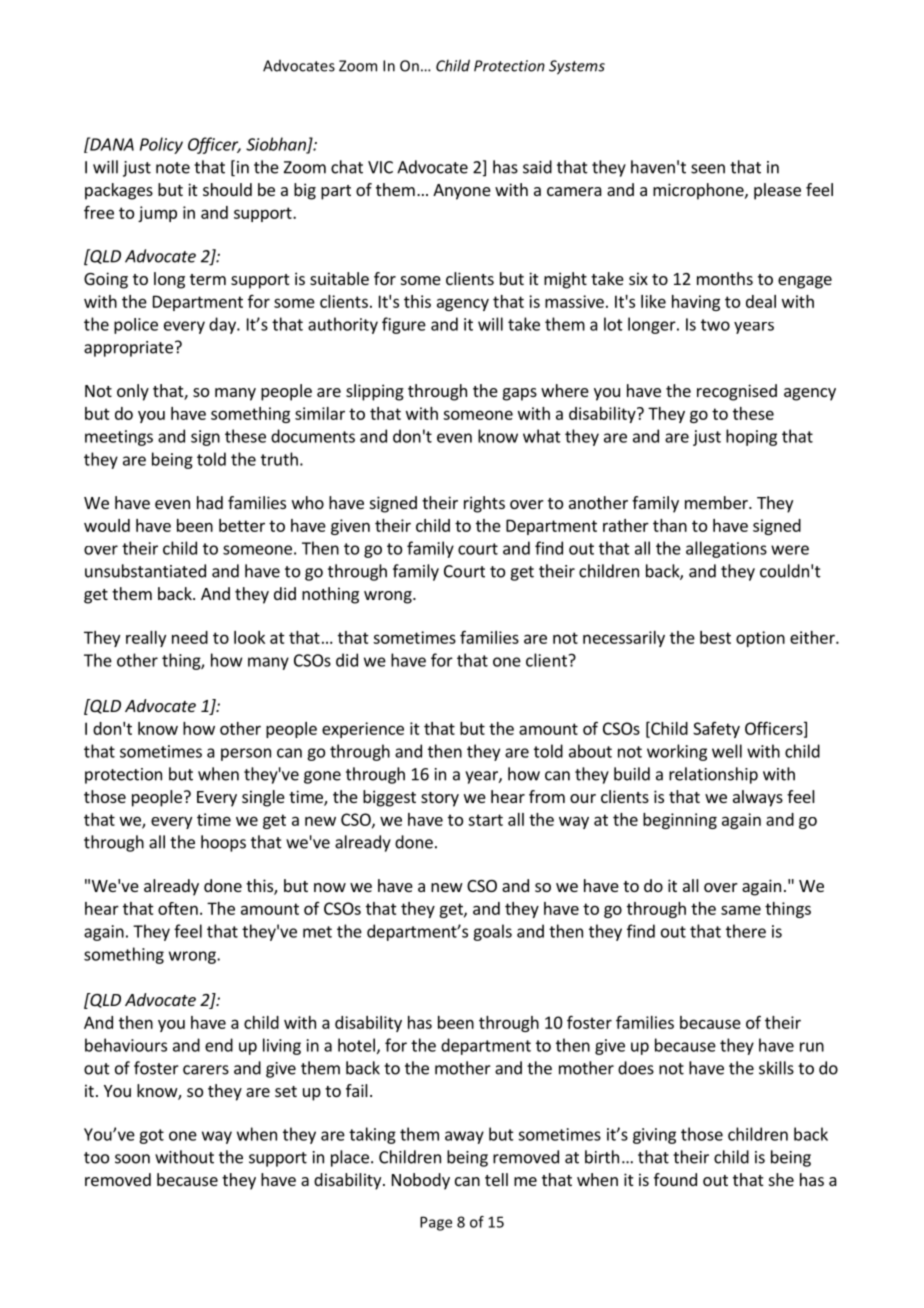 The height and width of the screenshot is (1308, 924). What do you see at coordinates (132, 1159) in the screenshot?
I see `soon` at bounding box center [132, 1159].
